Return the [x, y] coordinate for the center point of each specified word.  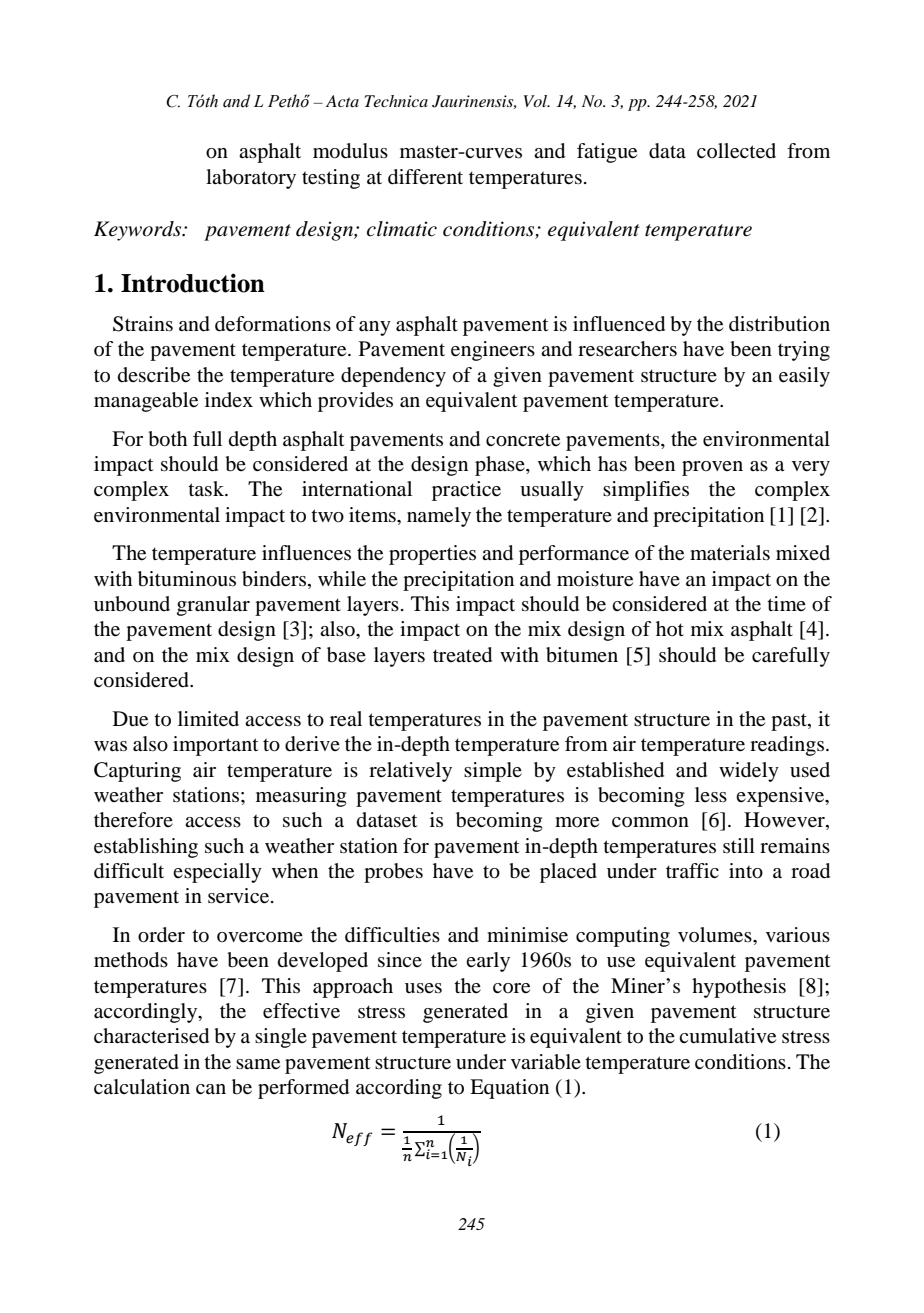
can [211, 1089]
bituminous [187, 579]
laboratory [251, 179]
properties [432, 555]
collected [736, 151]
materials [730, 553]
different [425, 177]
